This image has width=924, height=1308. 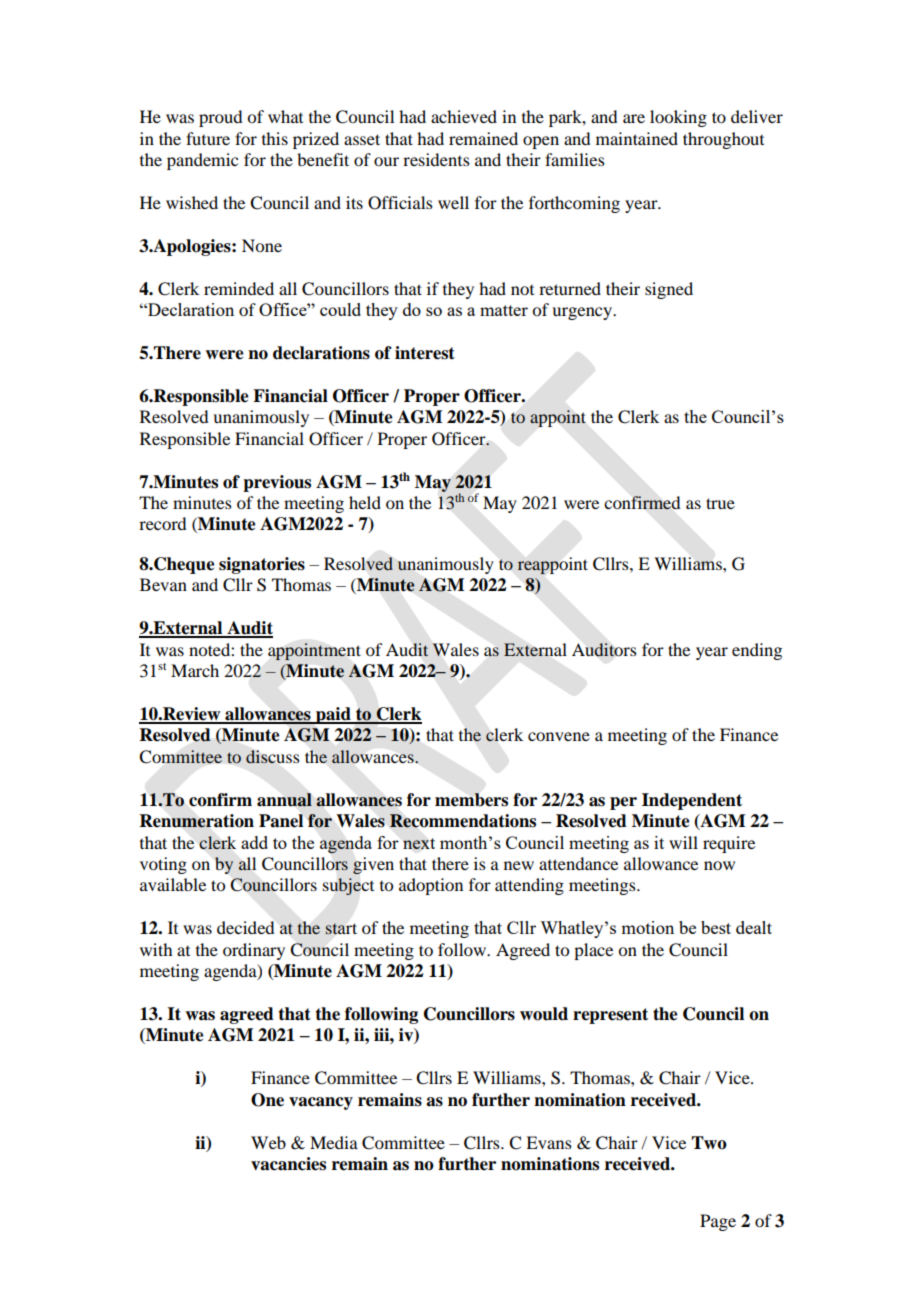 What do you see at coordinates (436, 159) in the image?
I see `residents` at bounding box center [436, 159].
